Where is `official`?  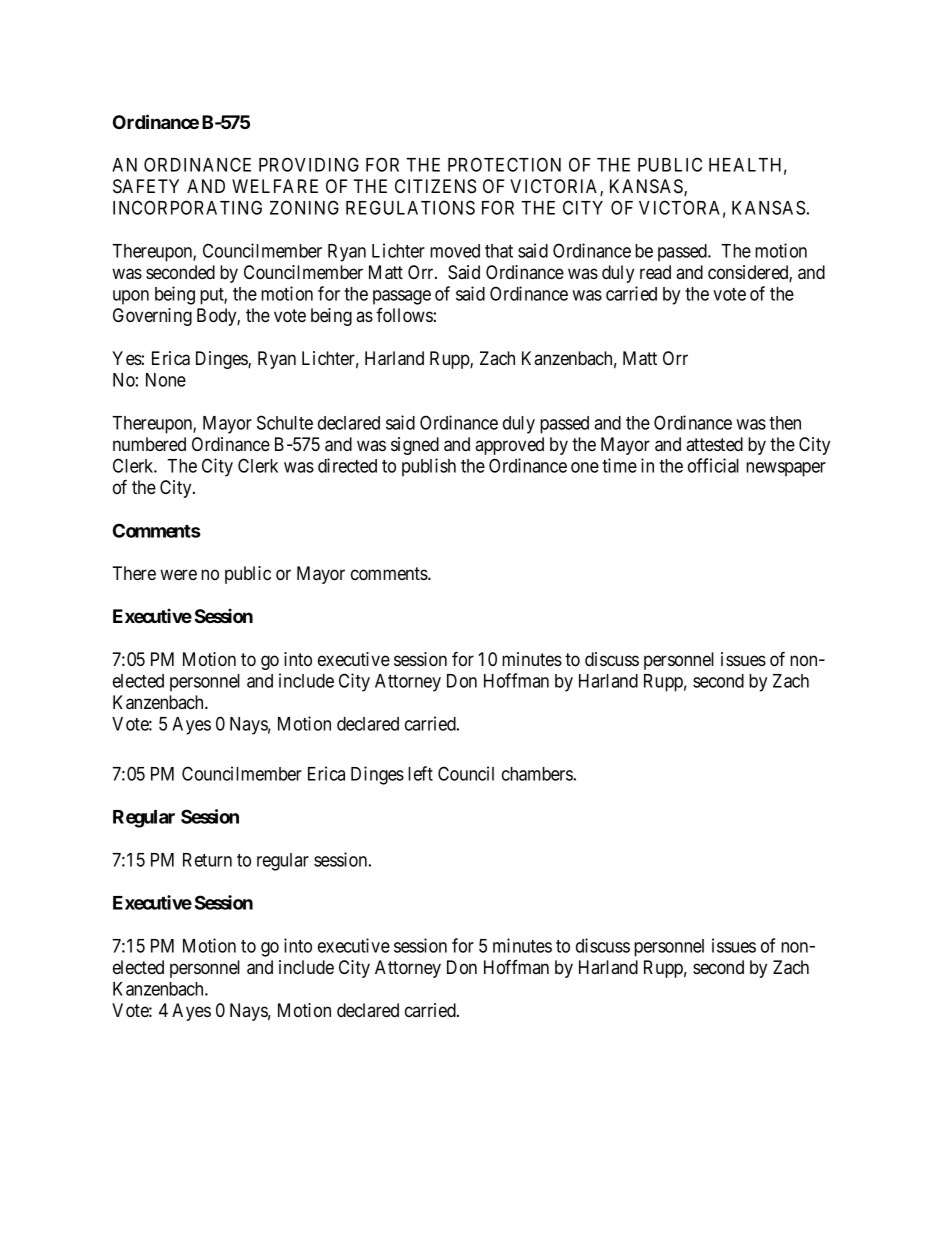
official is located at coordinates (713, 465).
